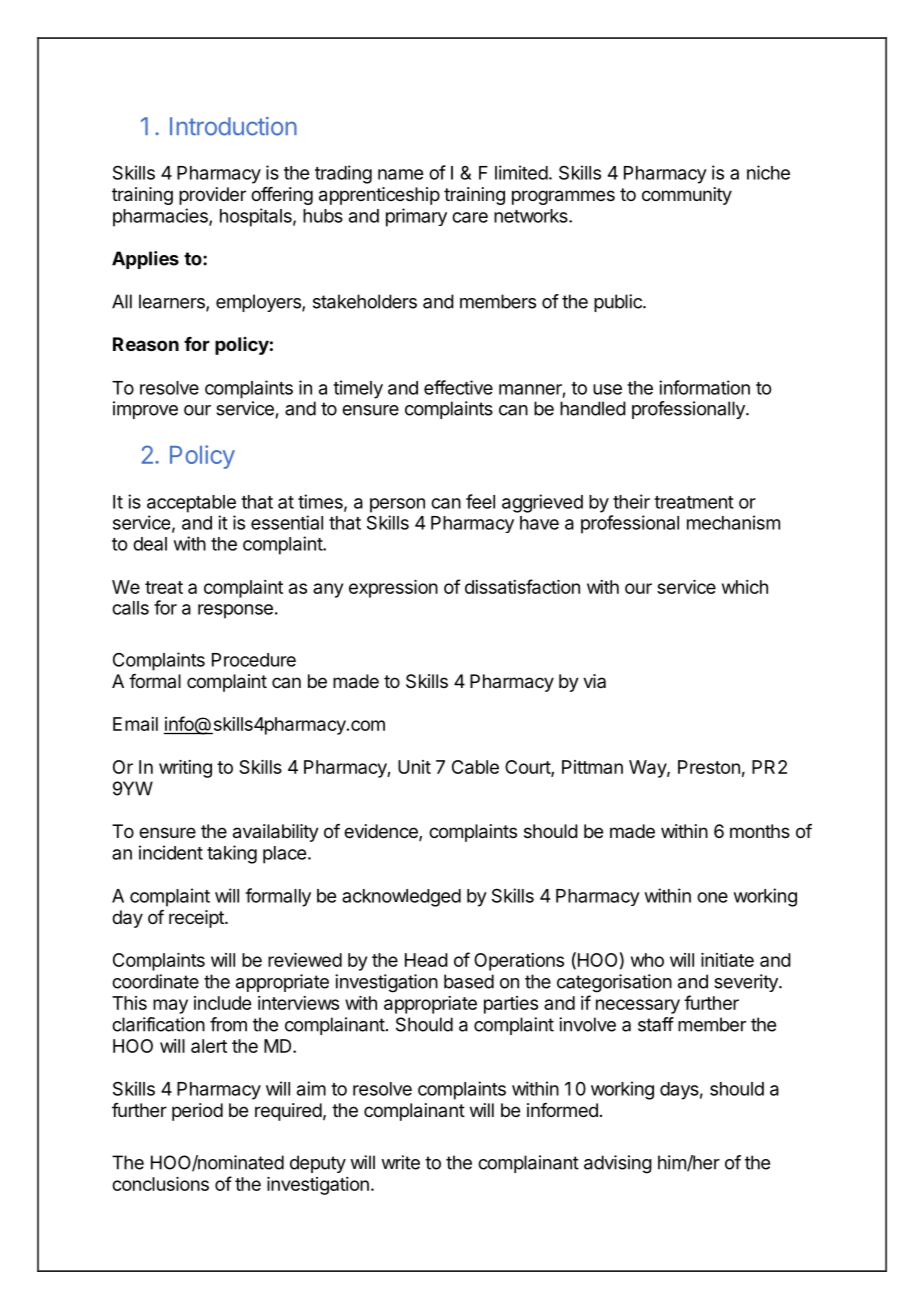  Describe the element at coordinates (712, 897) in the image. I see `one` at that location.
